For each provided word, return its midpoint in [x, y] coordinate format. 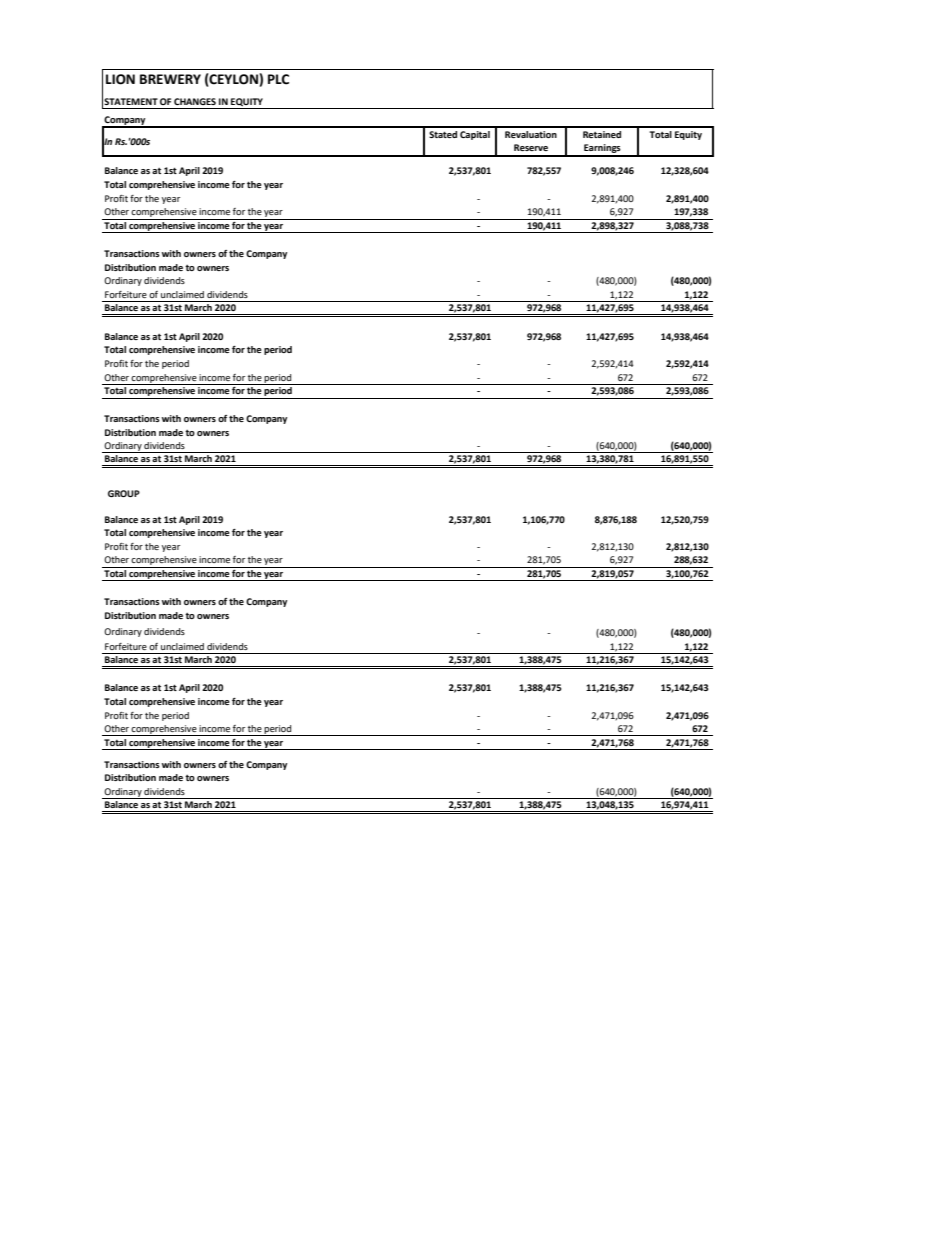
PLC [278, 79]
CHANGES [195, 101]
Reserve [531, 147]
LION [120, 79]
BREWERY [170, 79]
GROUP [124, 493]
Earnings [602, 150]
